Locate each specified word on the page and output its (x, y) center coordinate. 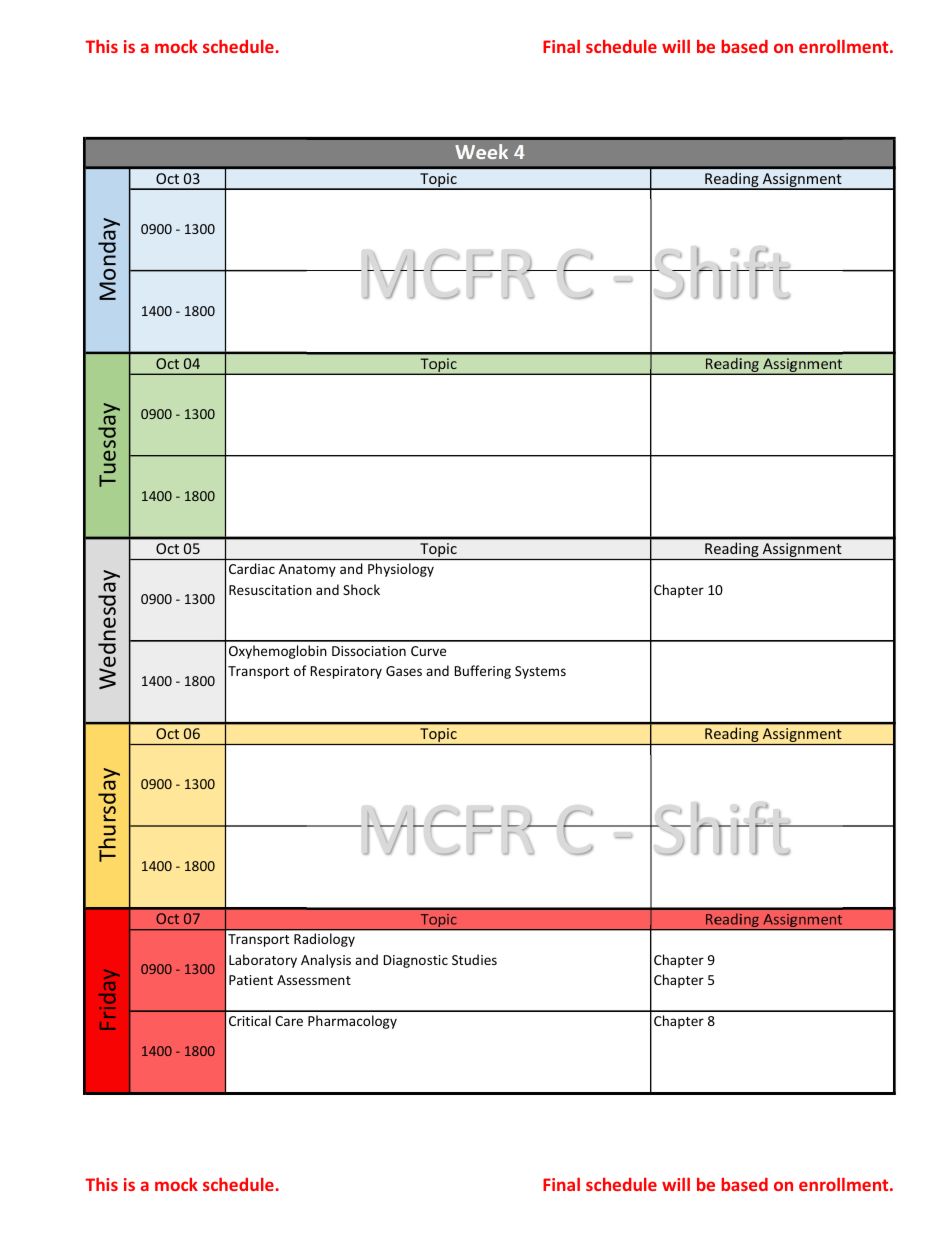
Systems (540, 672)
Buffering (483, 672)
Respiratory (346, 672)
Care (289, 1021)
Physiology (401, 570)
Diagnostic (416, 961)
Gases (404, 671)
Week (481, 151)
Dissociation (369, 651)
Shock (361, 589)
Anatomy (307, 570)
